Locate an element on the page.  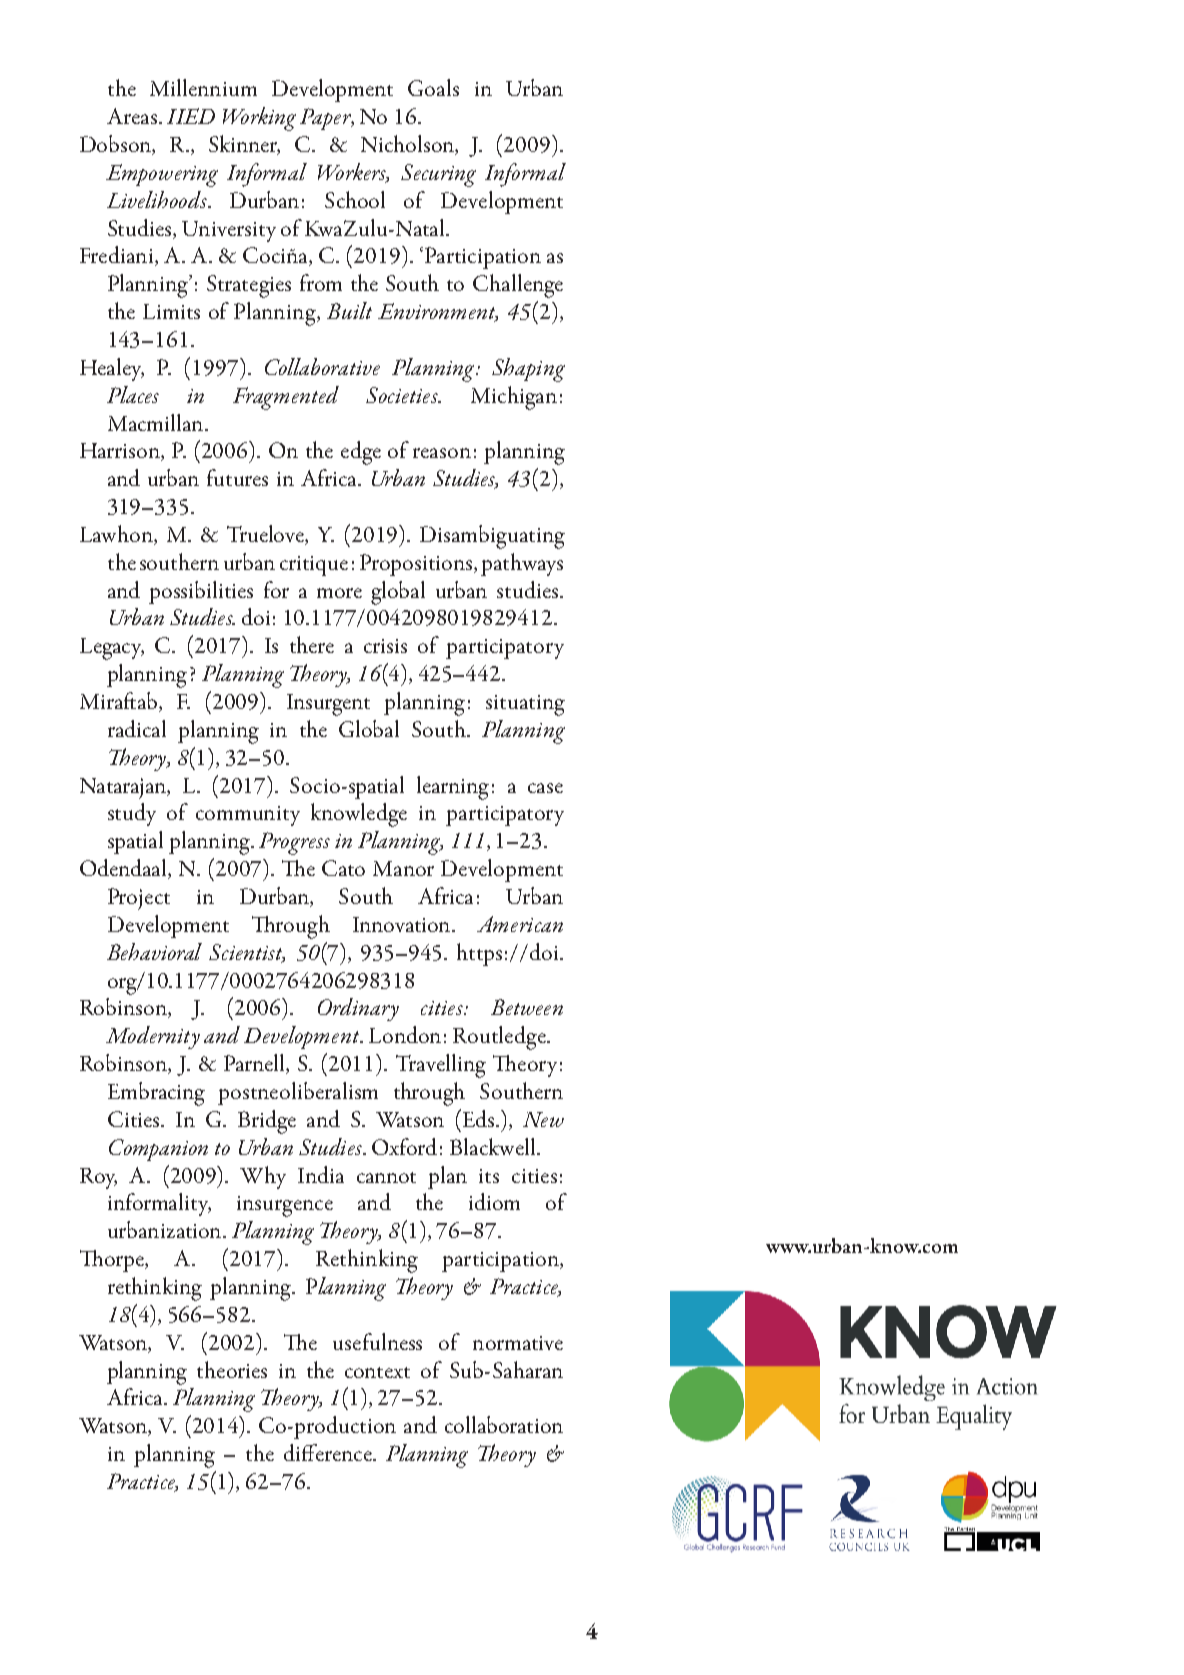
Macmillan is located at coordinates (157, 422).
